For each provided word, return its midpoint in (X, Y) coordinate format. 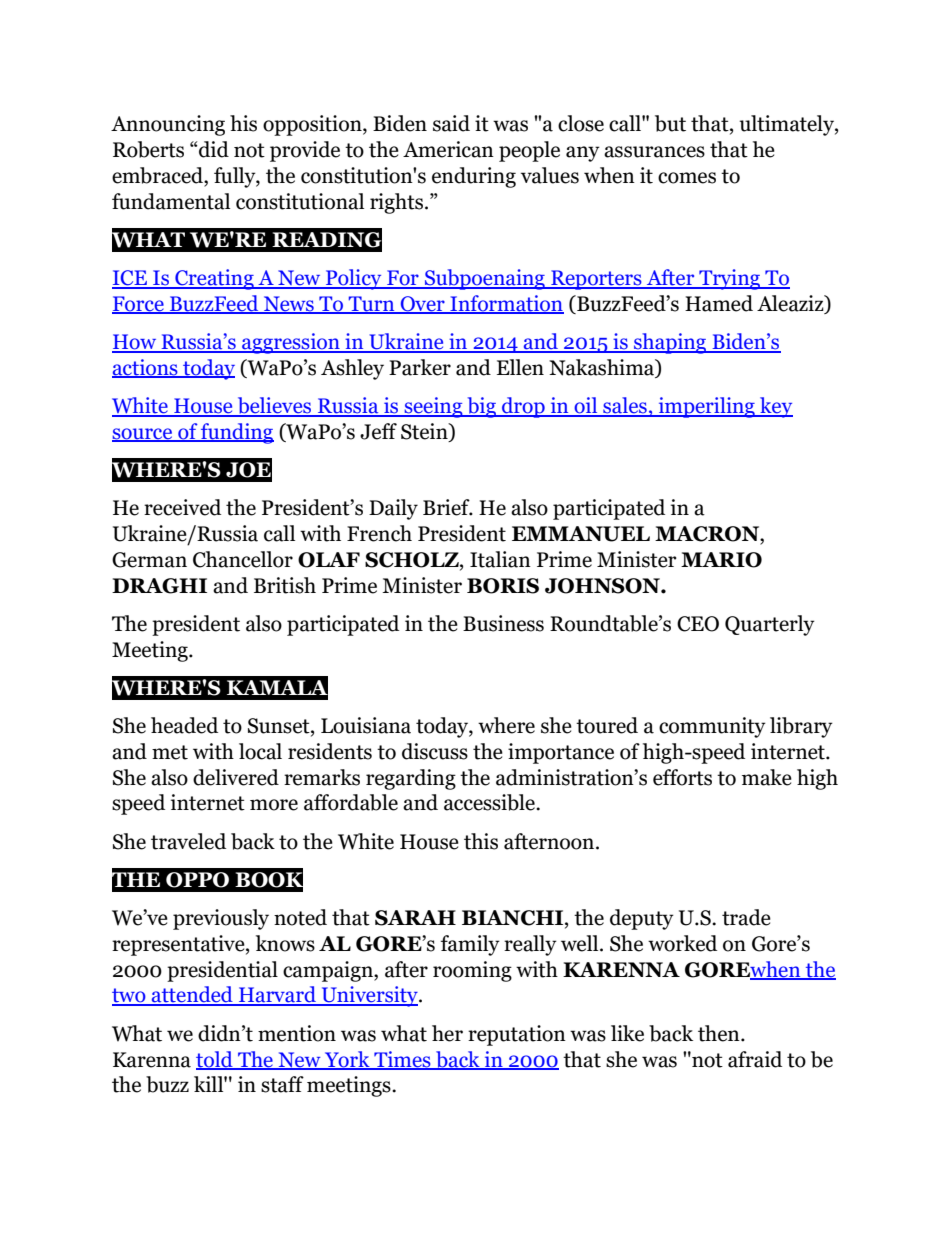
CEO (698, 624)
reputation (517, 1035)
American (448, 149)
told (215, 1060)
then (720, 1033)
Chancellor (243, 559)
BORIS (503, 586)
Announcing (168, 125)
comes (687, 178)
